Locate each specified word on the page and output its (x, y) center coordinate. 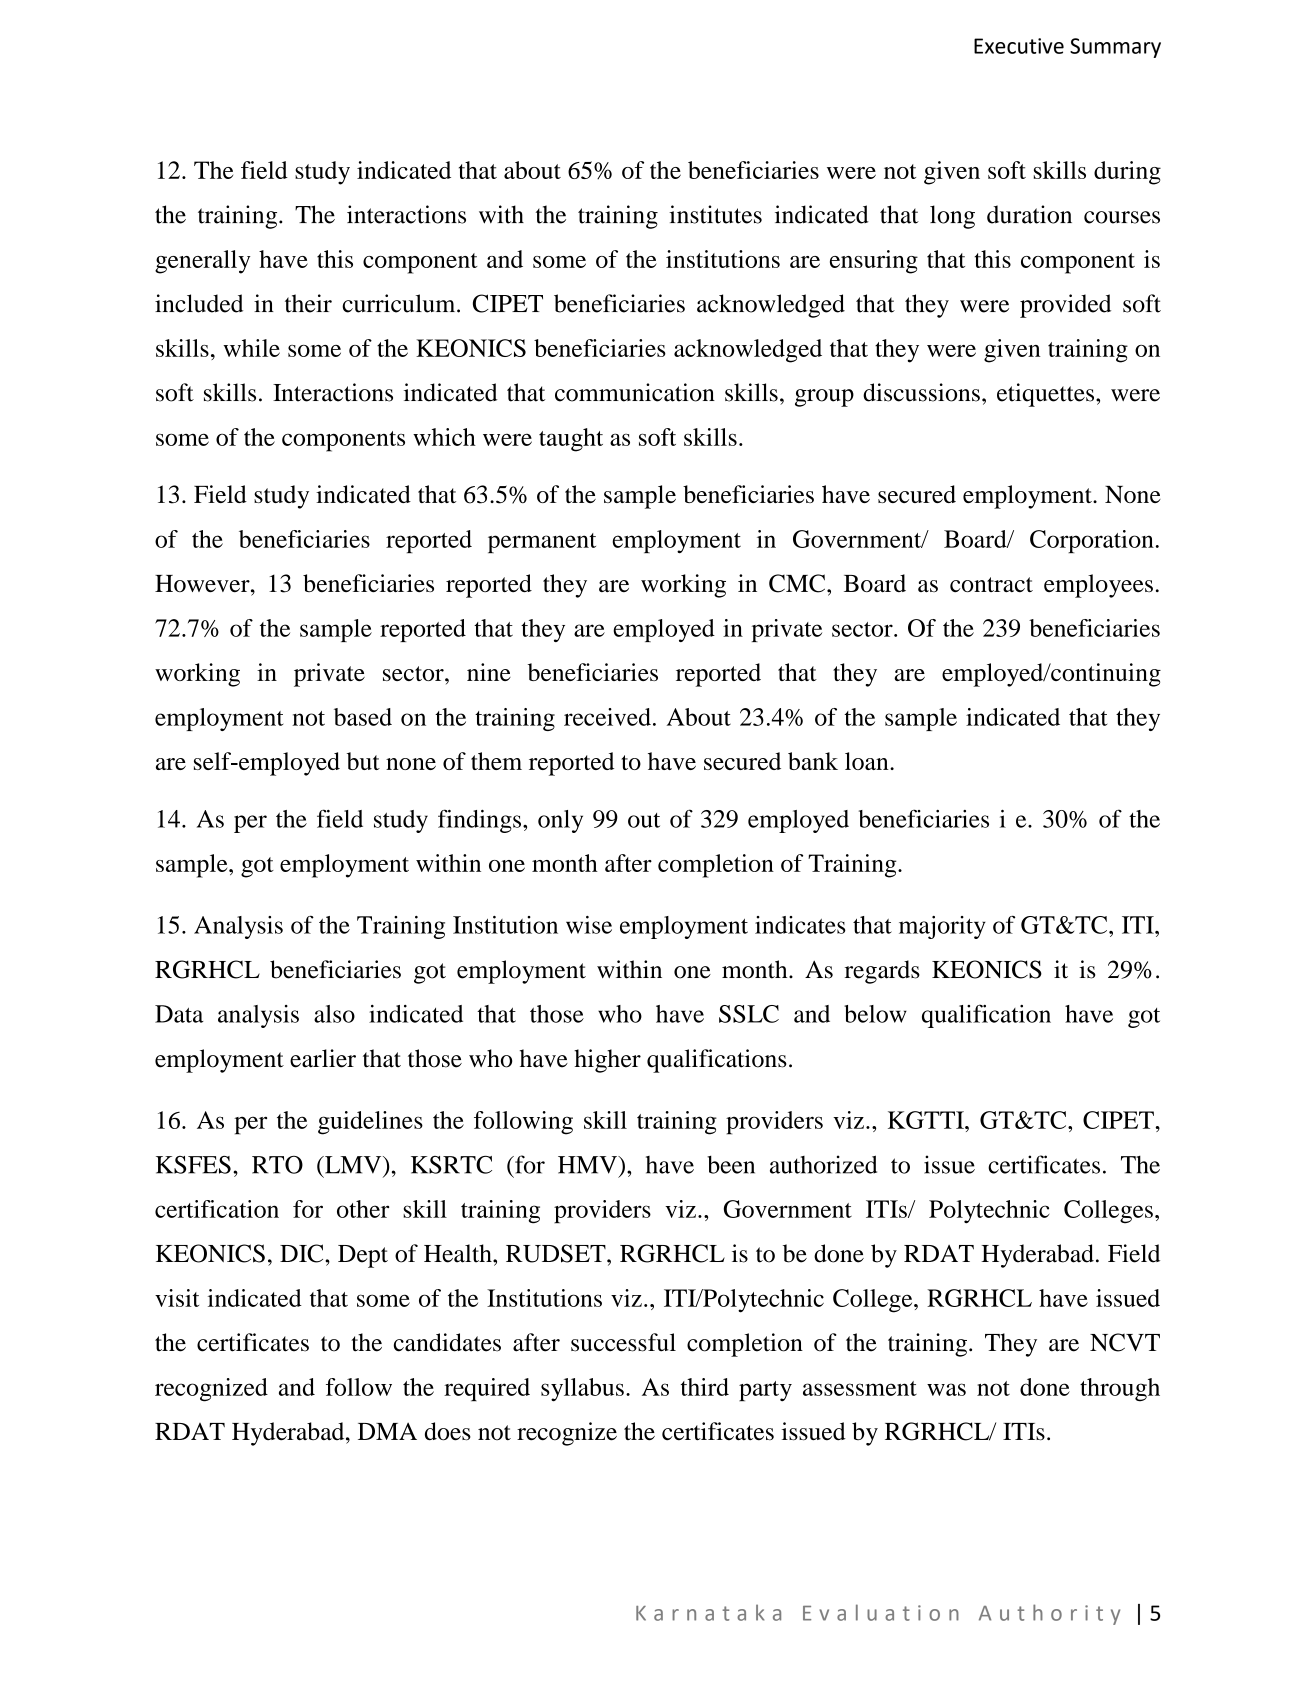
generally (203, 262)
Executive (1019, 46)
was (946, 1389)
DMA (387, 1431)
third (705, 1387)
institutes (715, 214)
